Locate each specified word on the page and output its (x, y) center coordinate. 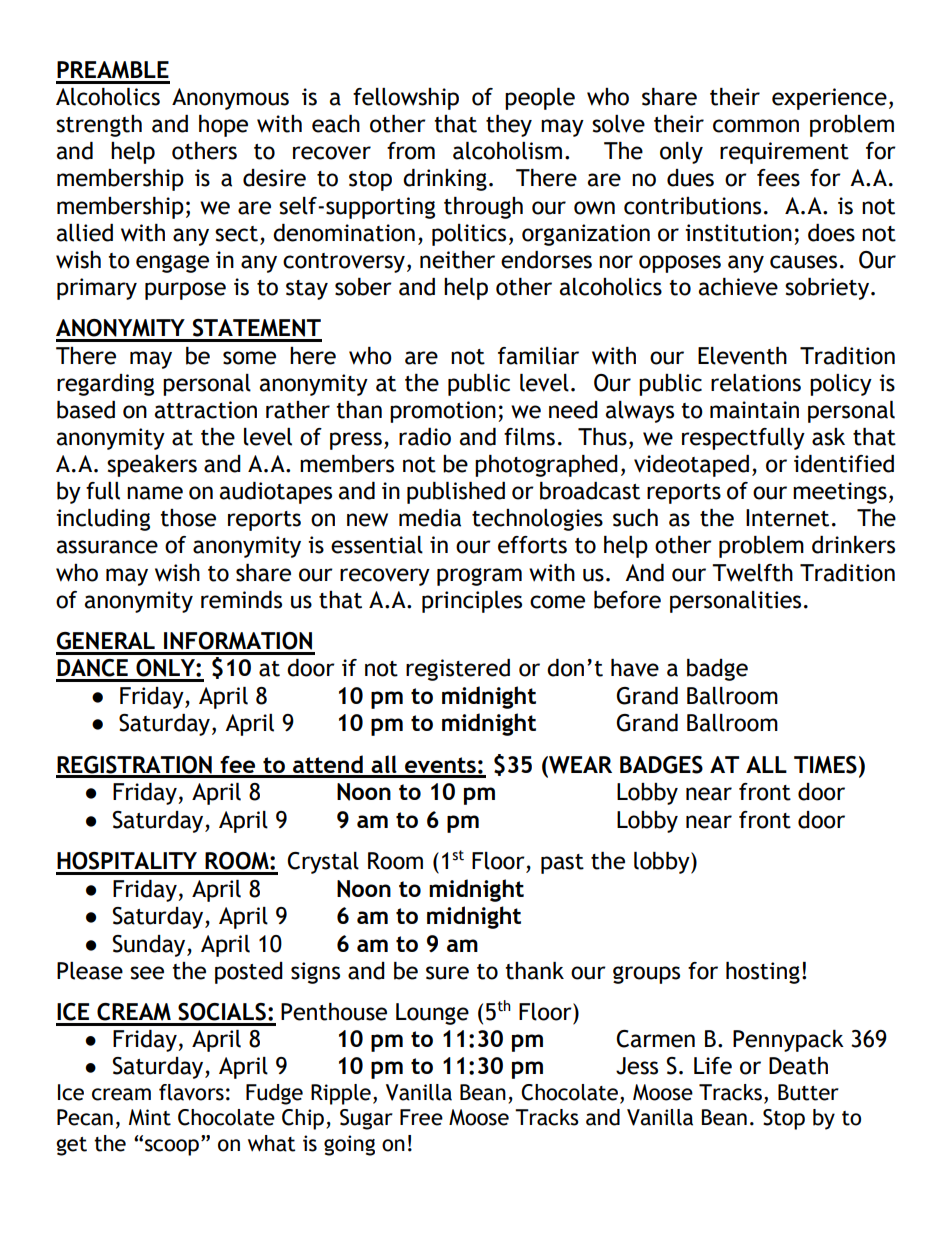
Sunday (150, 946)
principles (472, 602)
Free (421, 1117)
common (756, 126)
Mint (150, 1117)
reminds (241, 600)
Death (798, 1066)
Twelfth (752, 573)
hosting (763, 973)
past (562, 864)
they (509, 126)
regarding (105, 385)
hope (223, 126)
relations (756, 383)
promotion (443, 412)
